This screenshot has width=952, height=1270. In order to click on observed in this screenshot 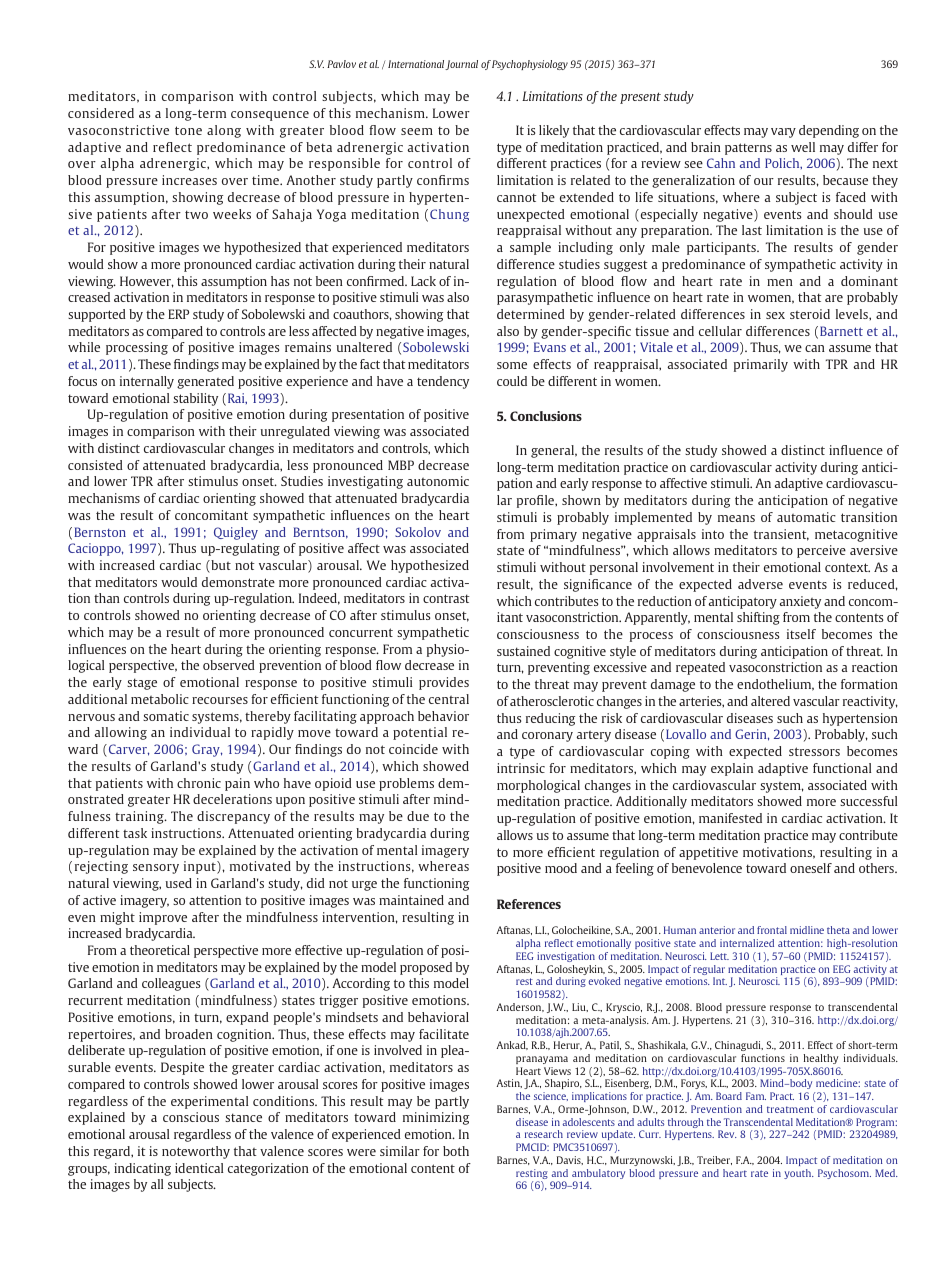, I will do `click(229, 665)`.
